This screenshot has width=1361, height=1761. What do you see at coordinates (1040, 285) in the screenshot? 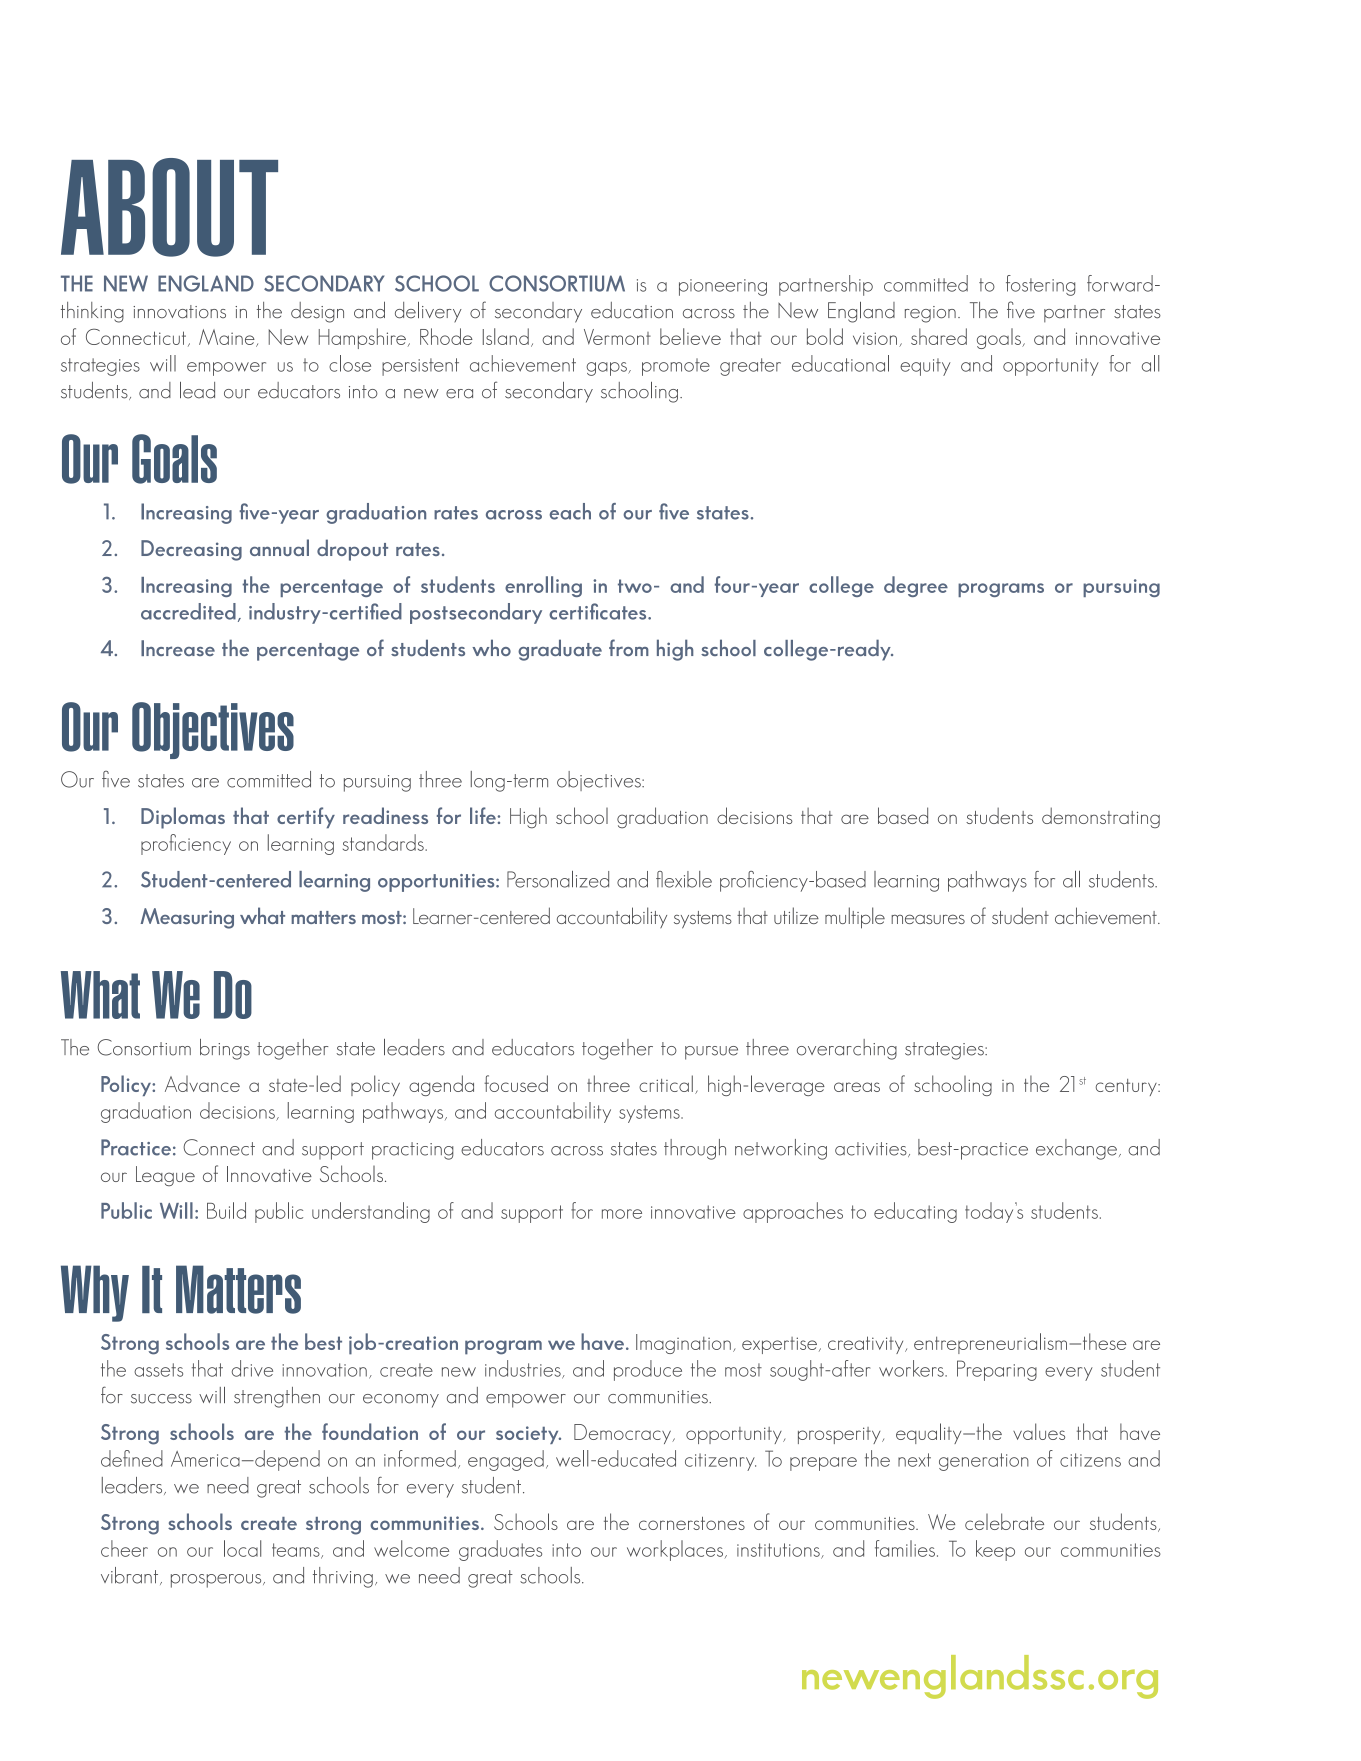
I see `fostering` at bounding box center [1040, 285].
